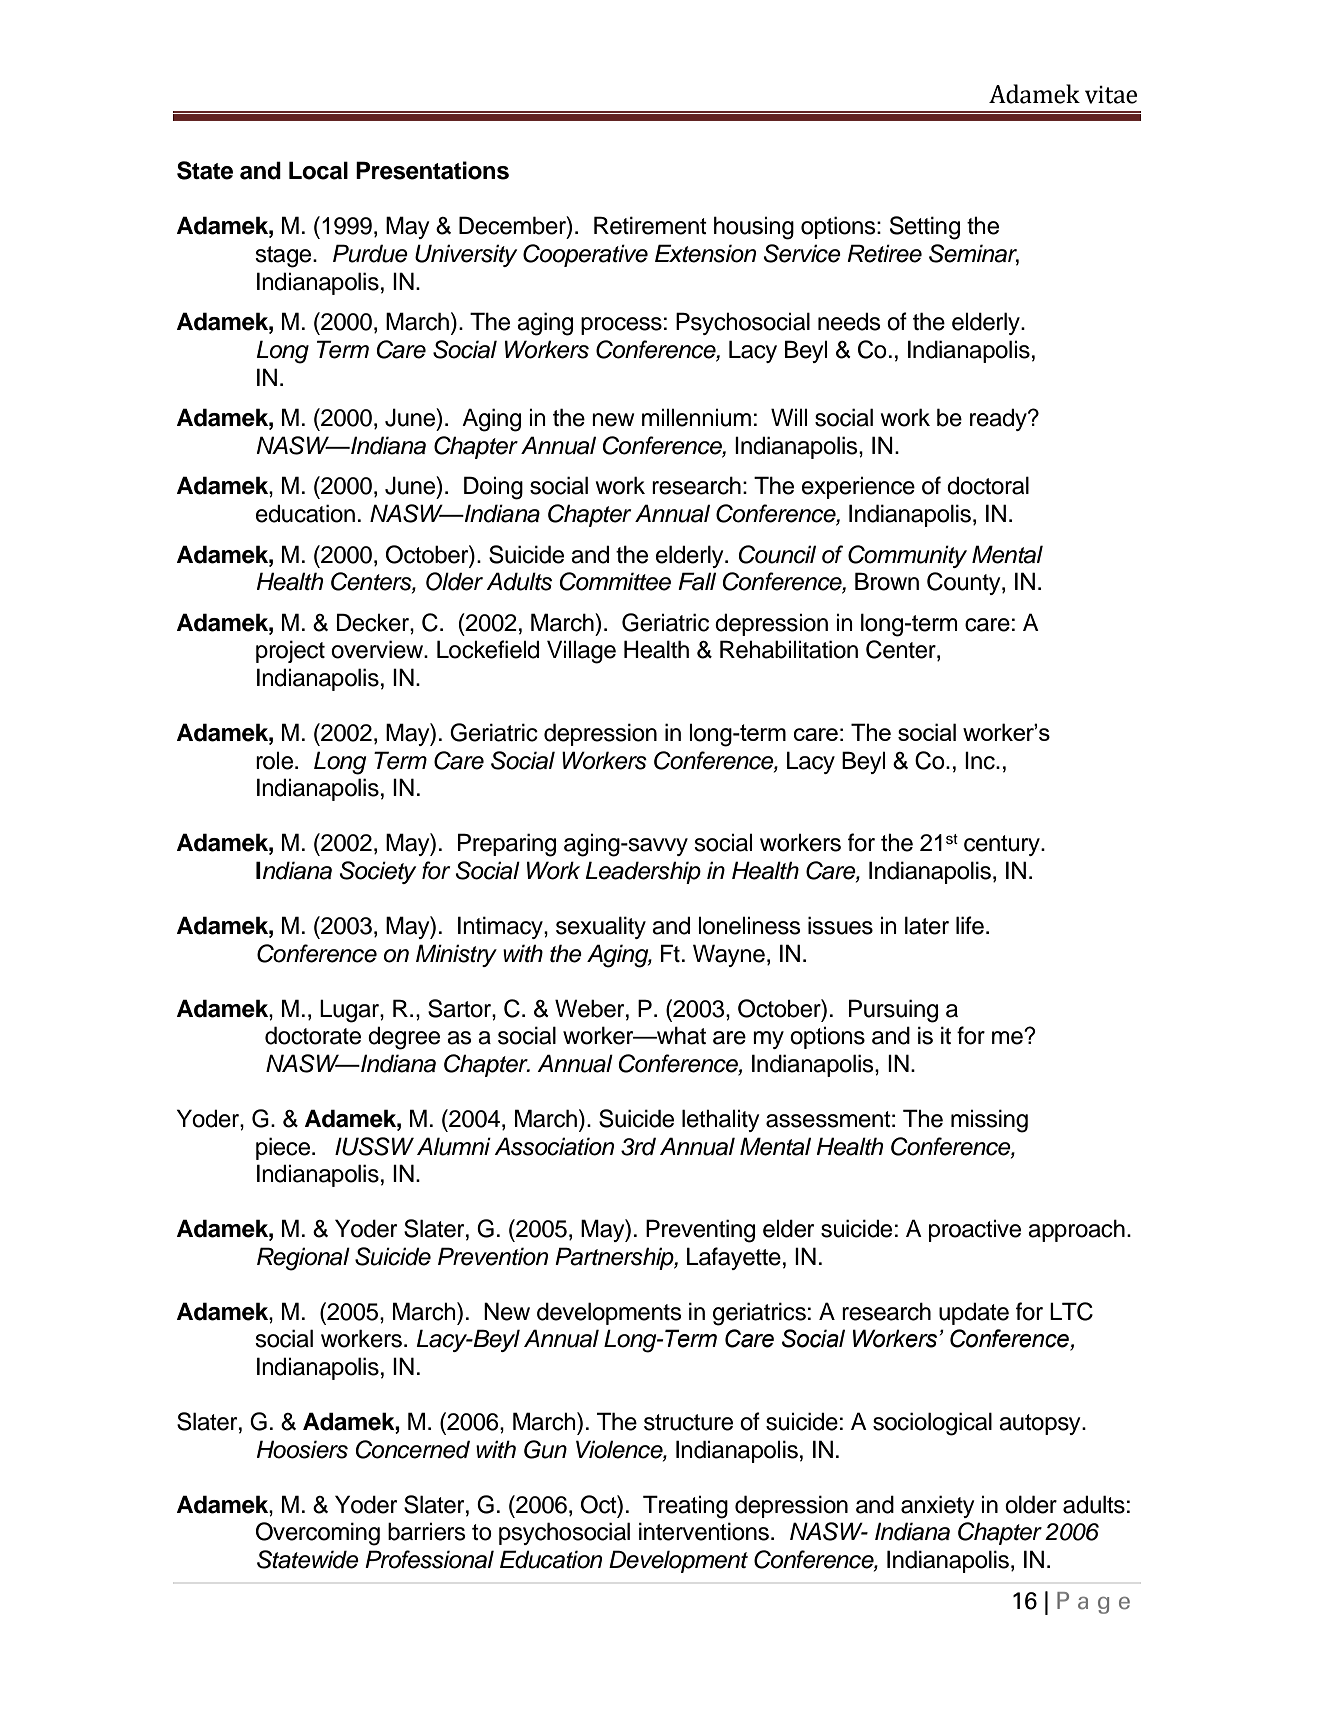  Describe the element at coordinates (427, 1531) in the screenshot. I see `barriers` at that location.
